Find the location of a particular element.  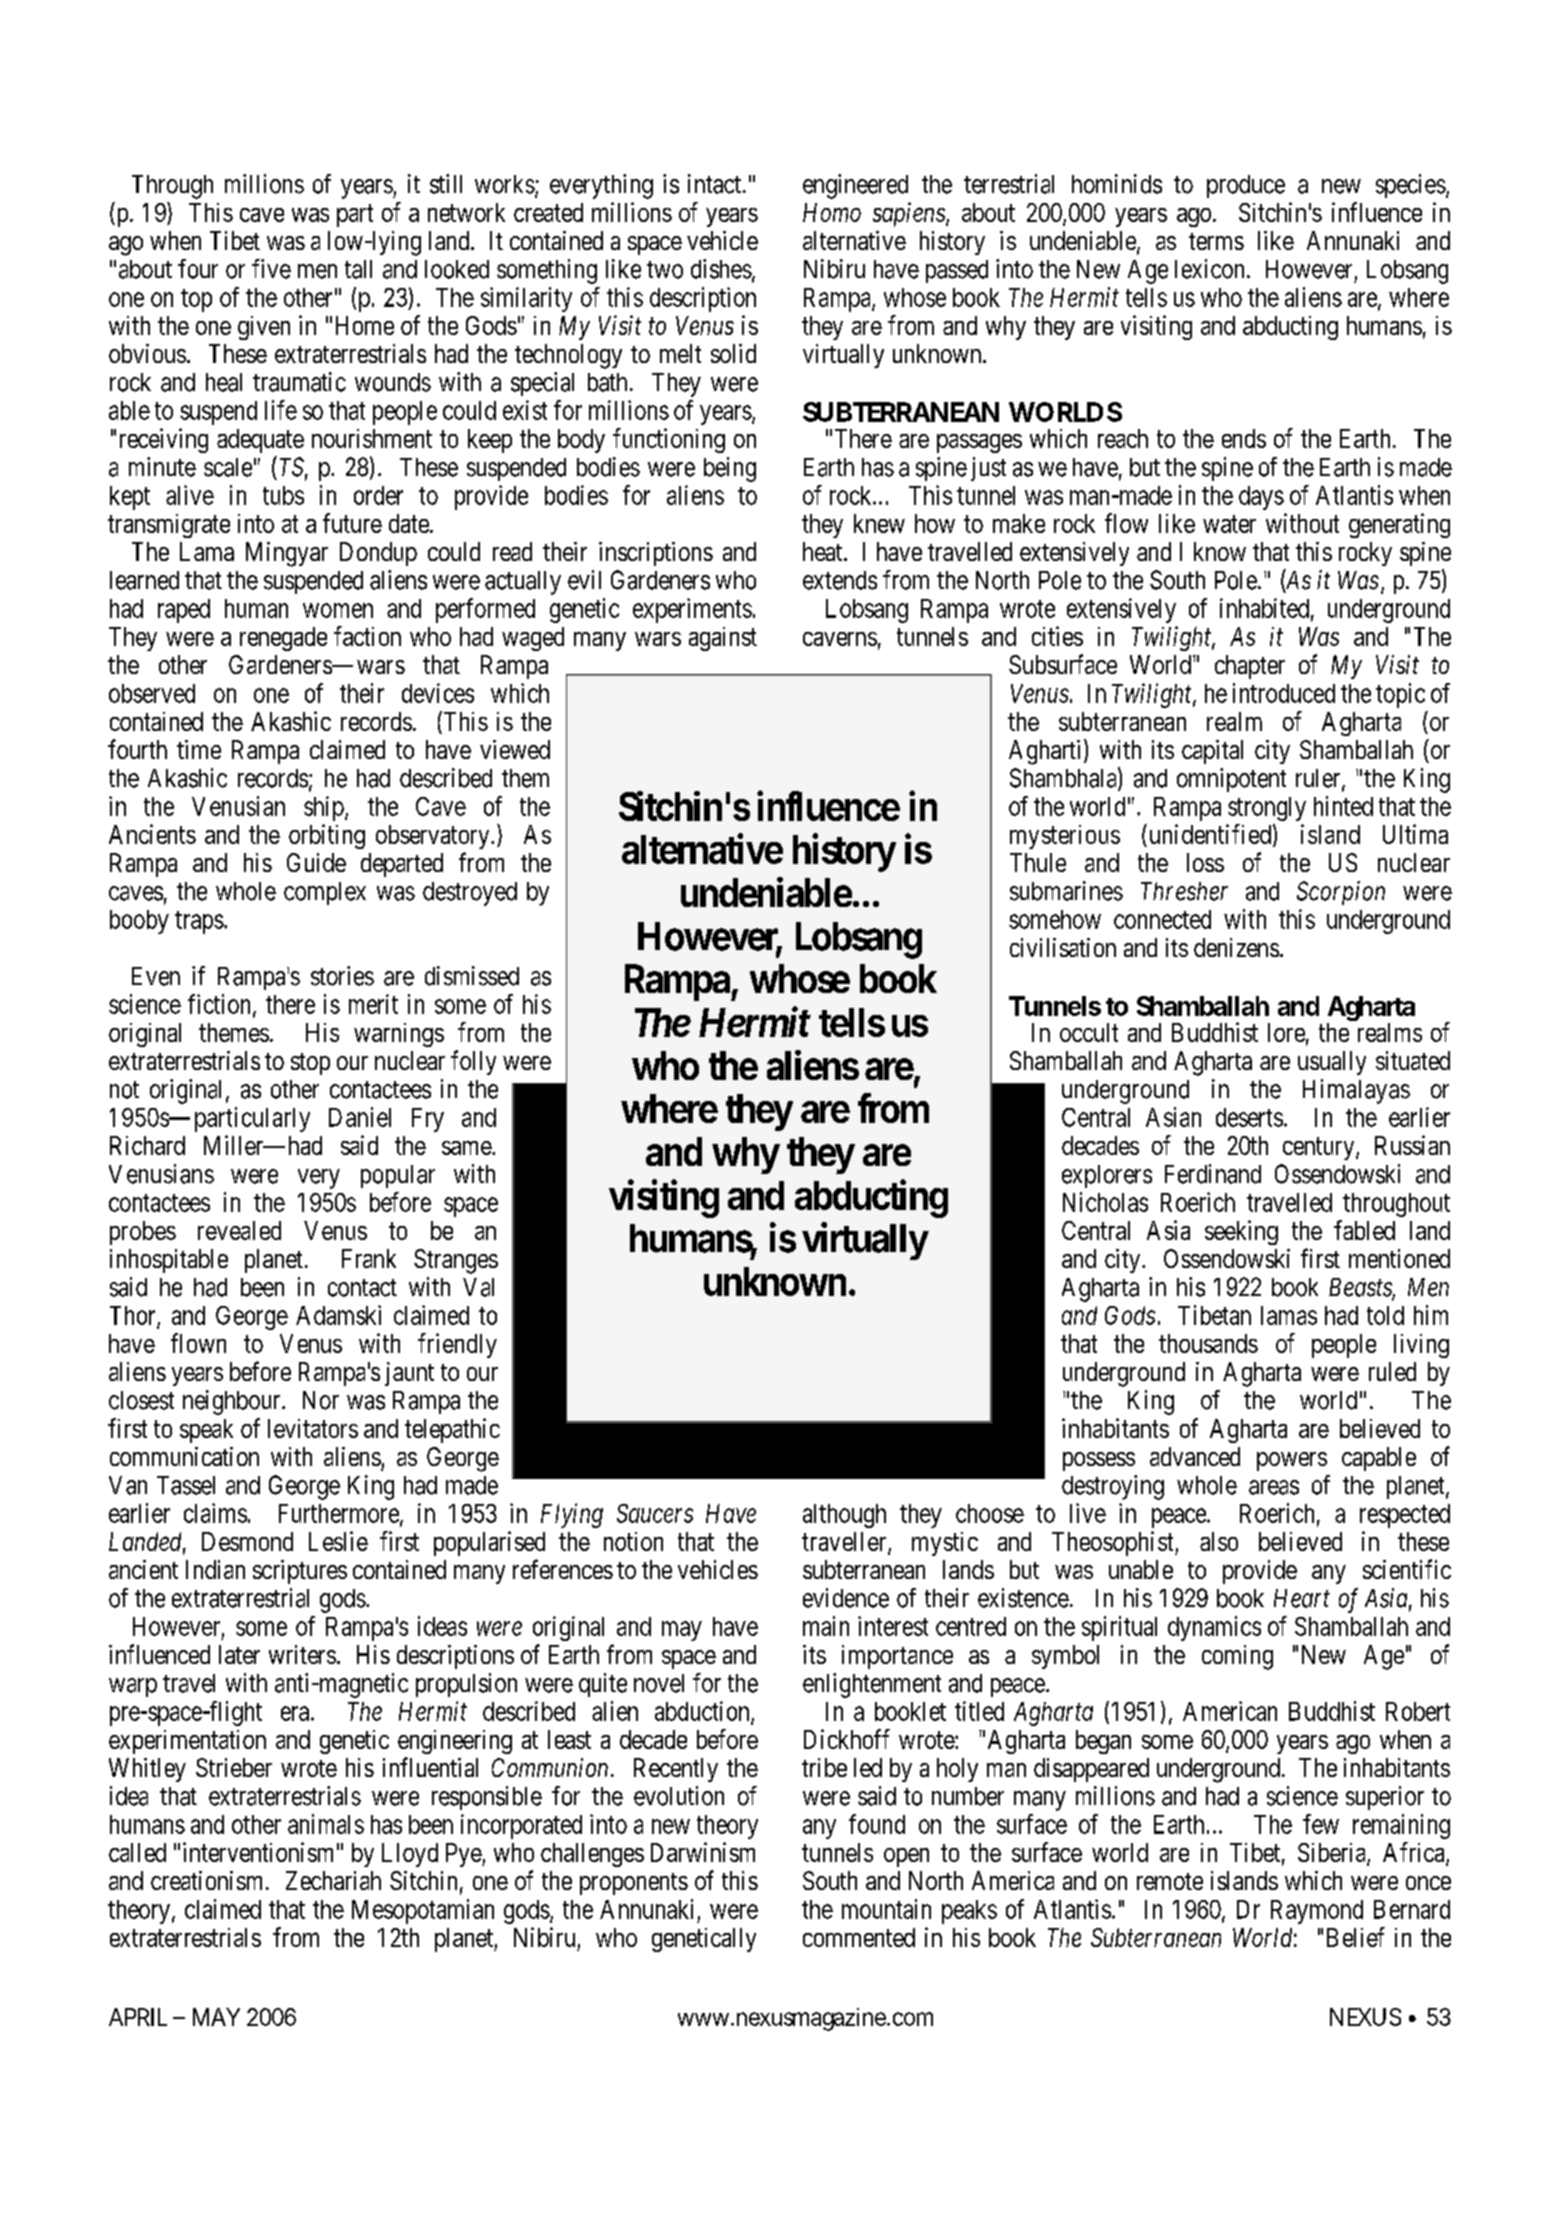

neighbour is located at coordinates (233, 1402).
